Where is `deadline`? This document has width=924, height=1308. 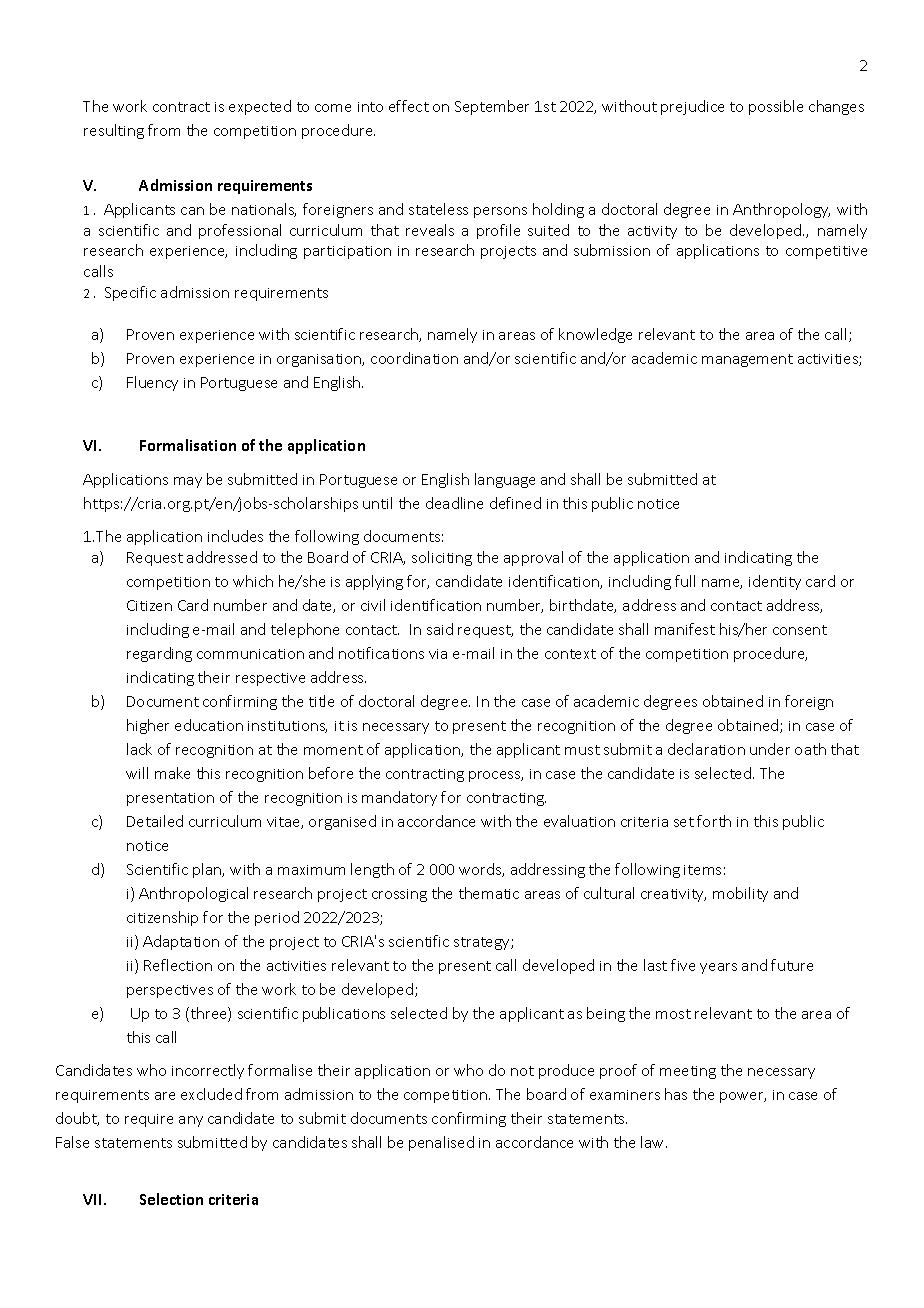 deadline is located at coordinates (454, 503).
